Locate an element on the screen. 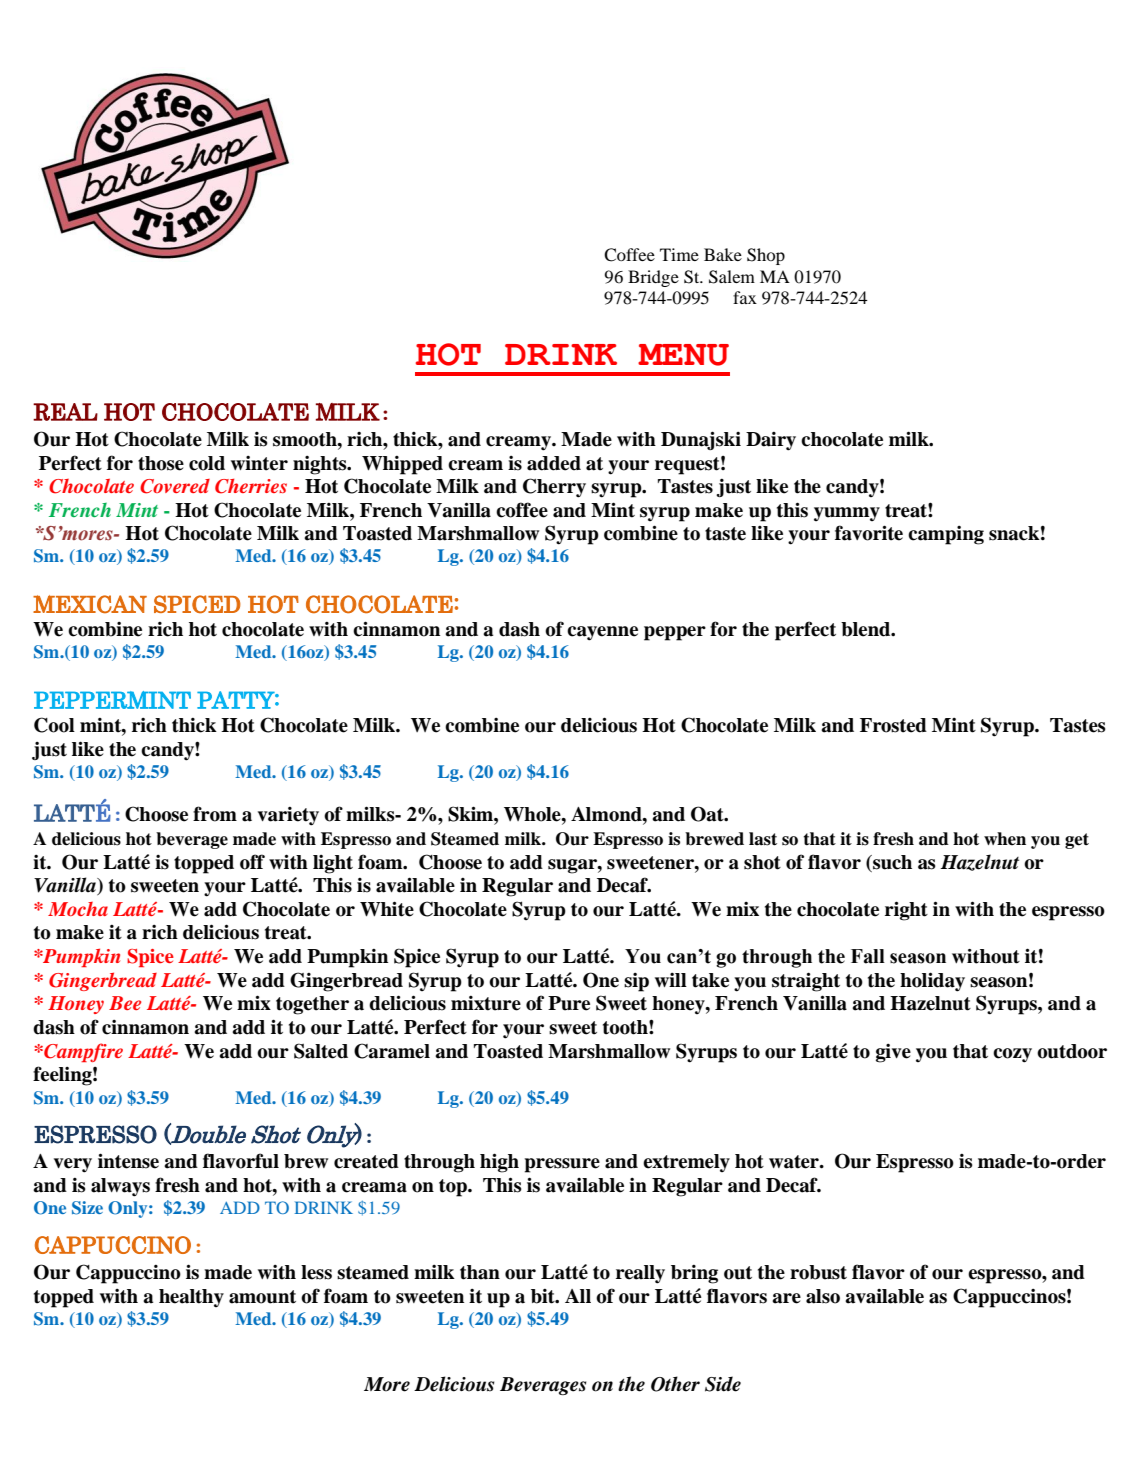 This screenshot has width=1144, height=1481. Shop is located at coordinates (766, 256).
